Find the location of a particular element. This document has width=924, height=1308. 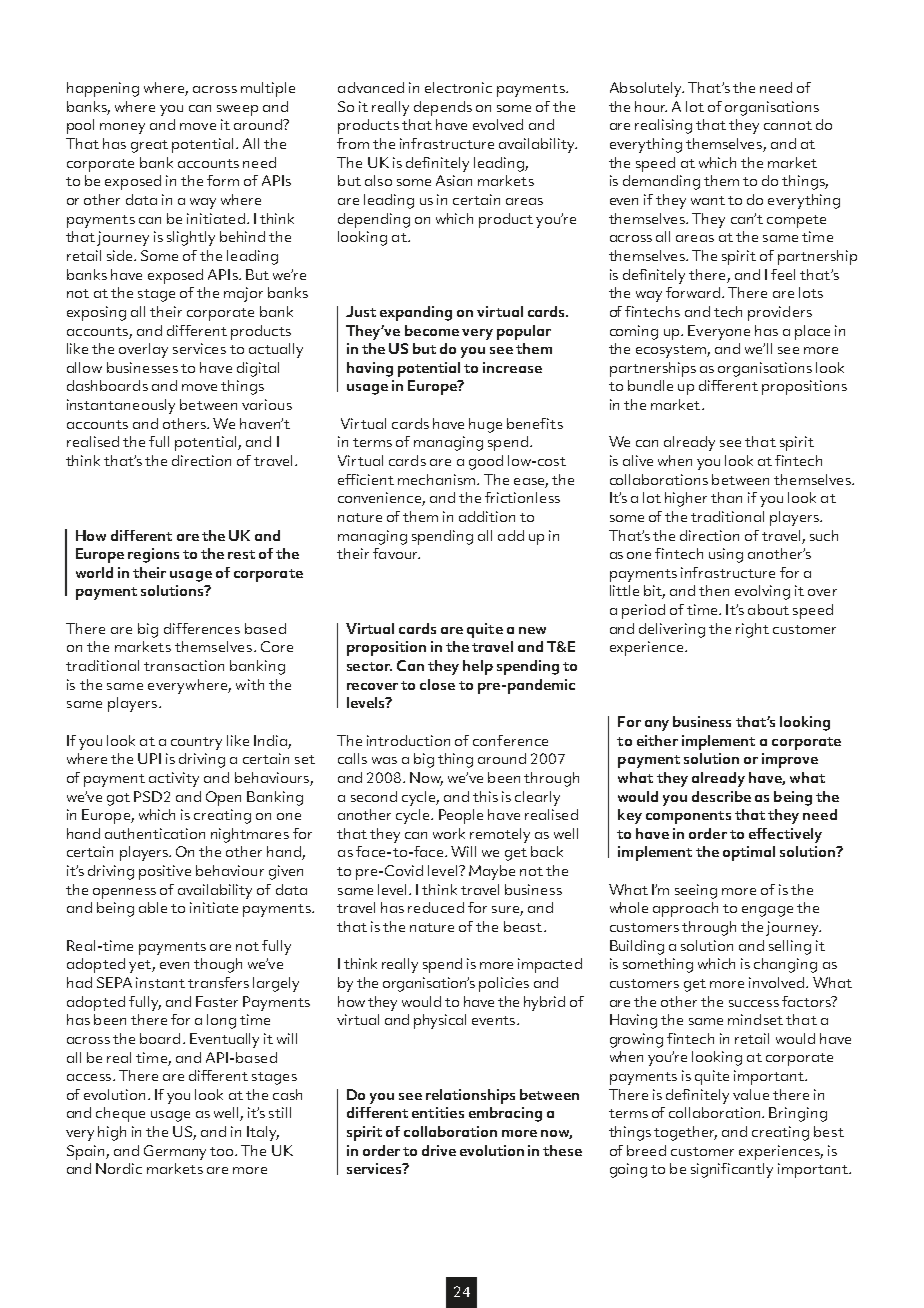

Germany is located at coordinates (175, 1152).
